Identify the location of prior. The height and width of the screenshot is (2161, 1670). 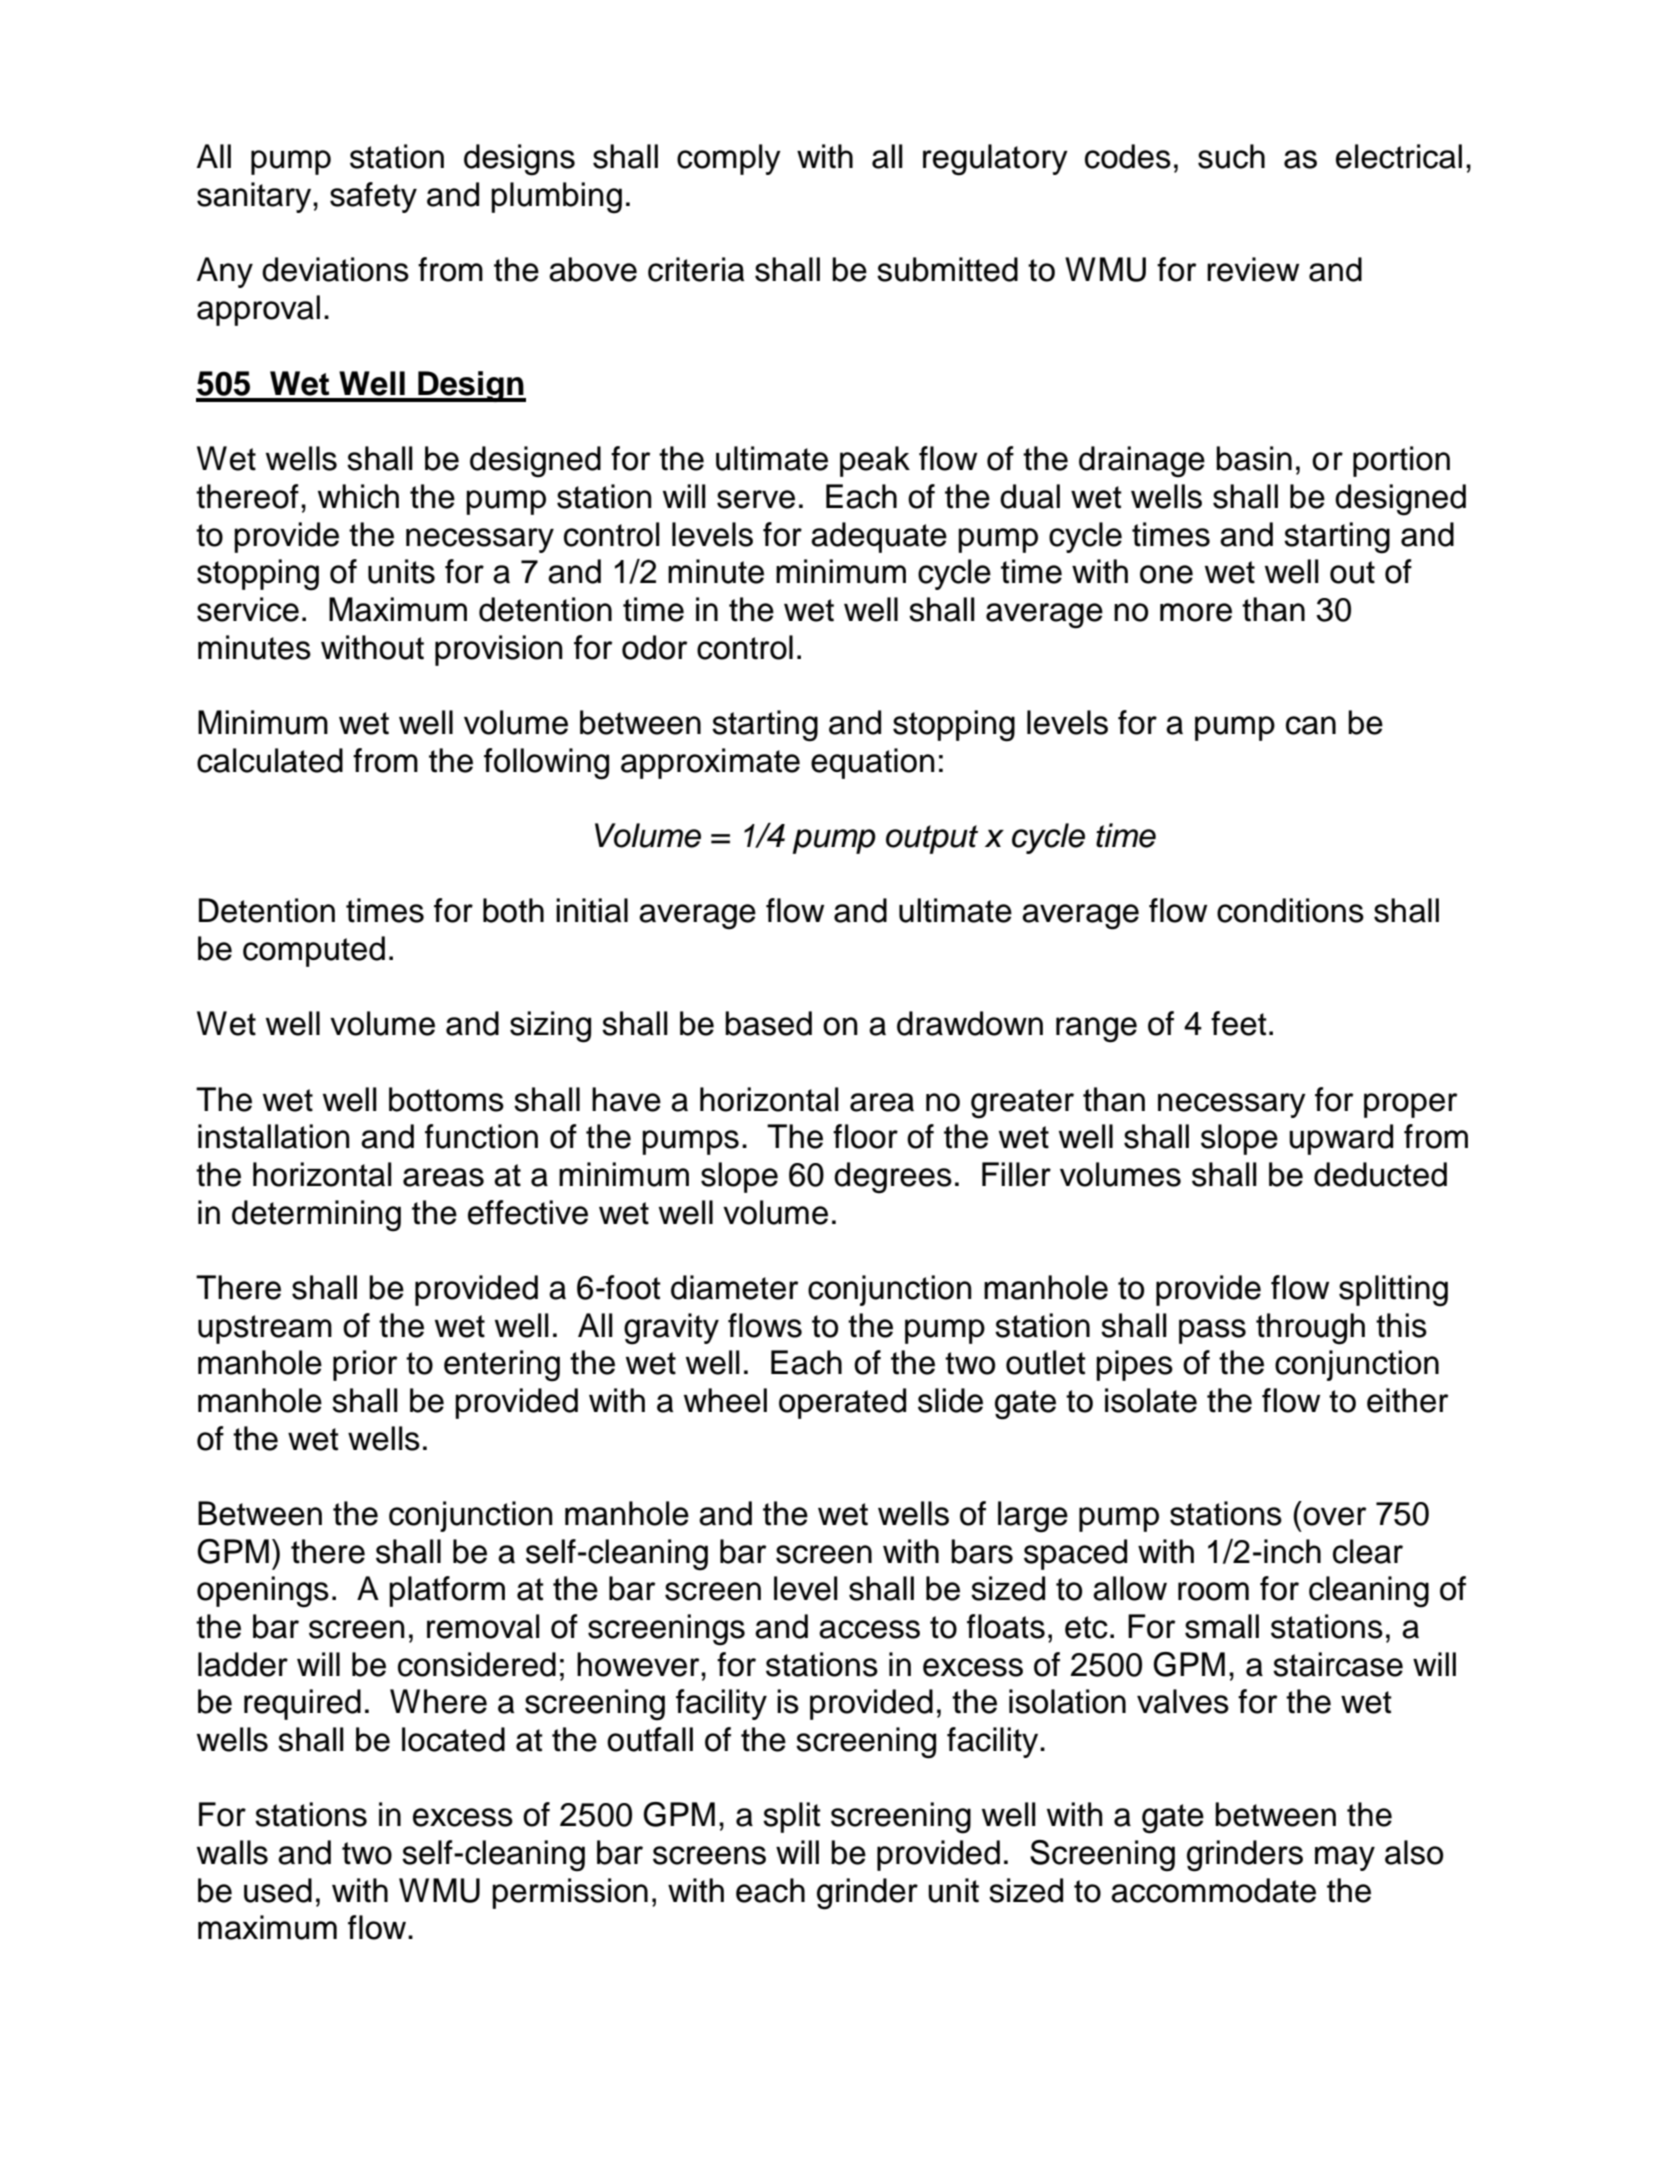
(365, 1365).
